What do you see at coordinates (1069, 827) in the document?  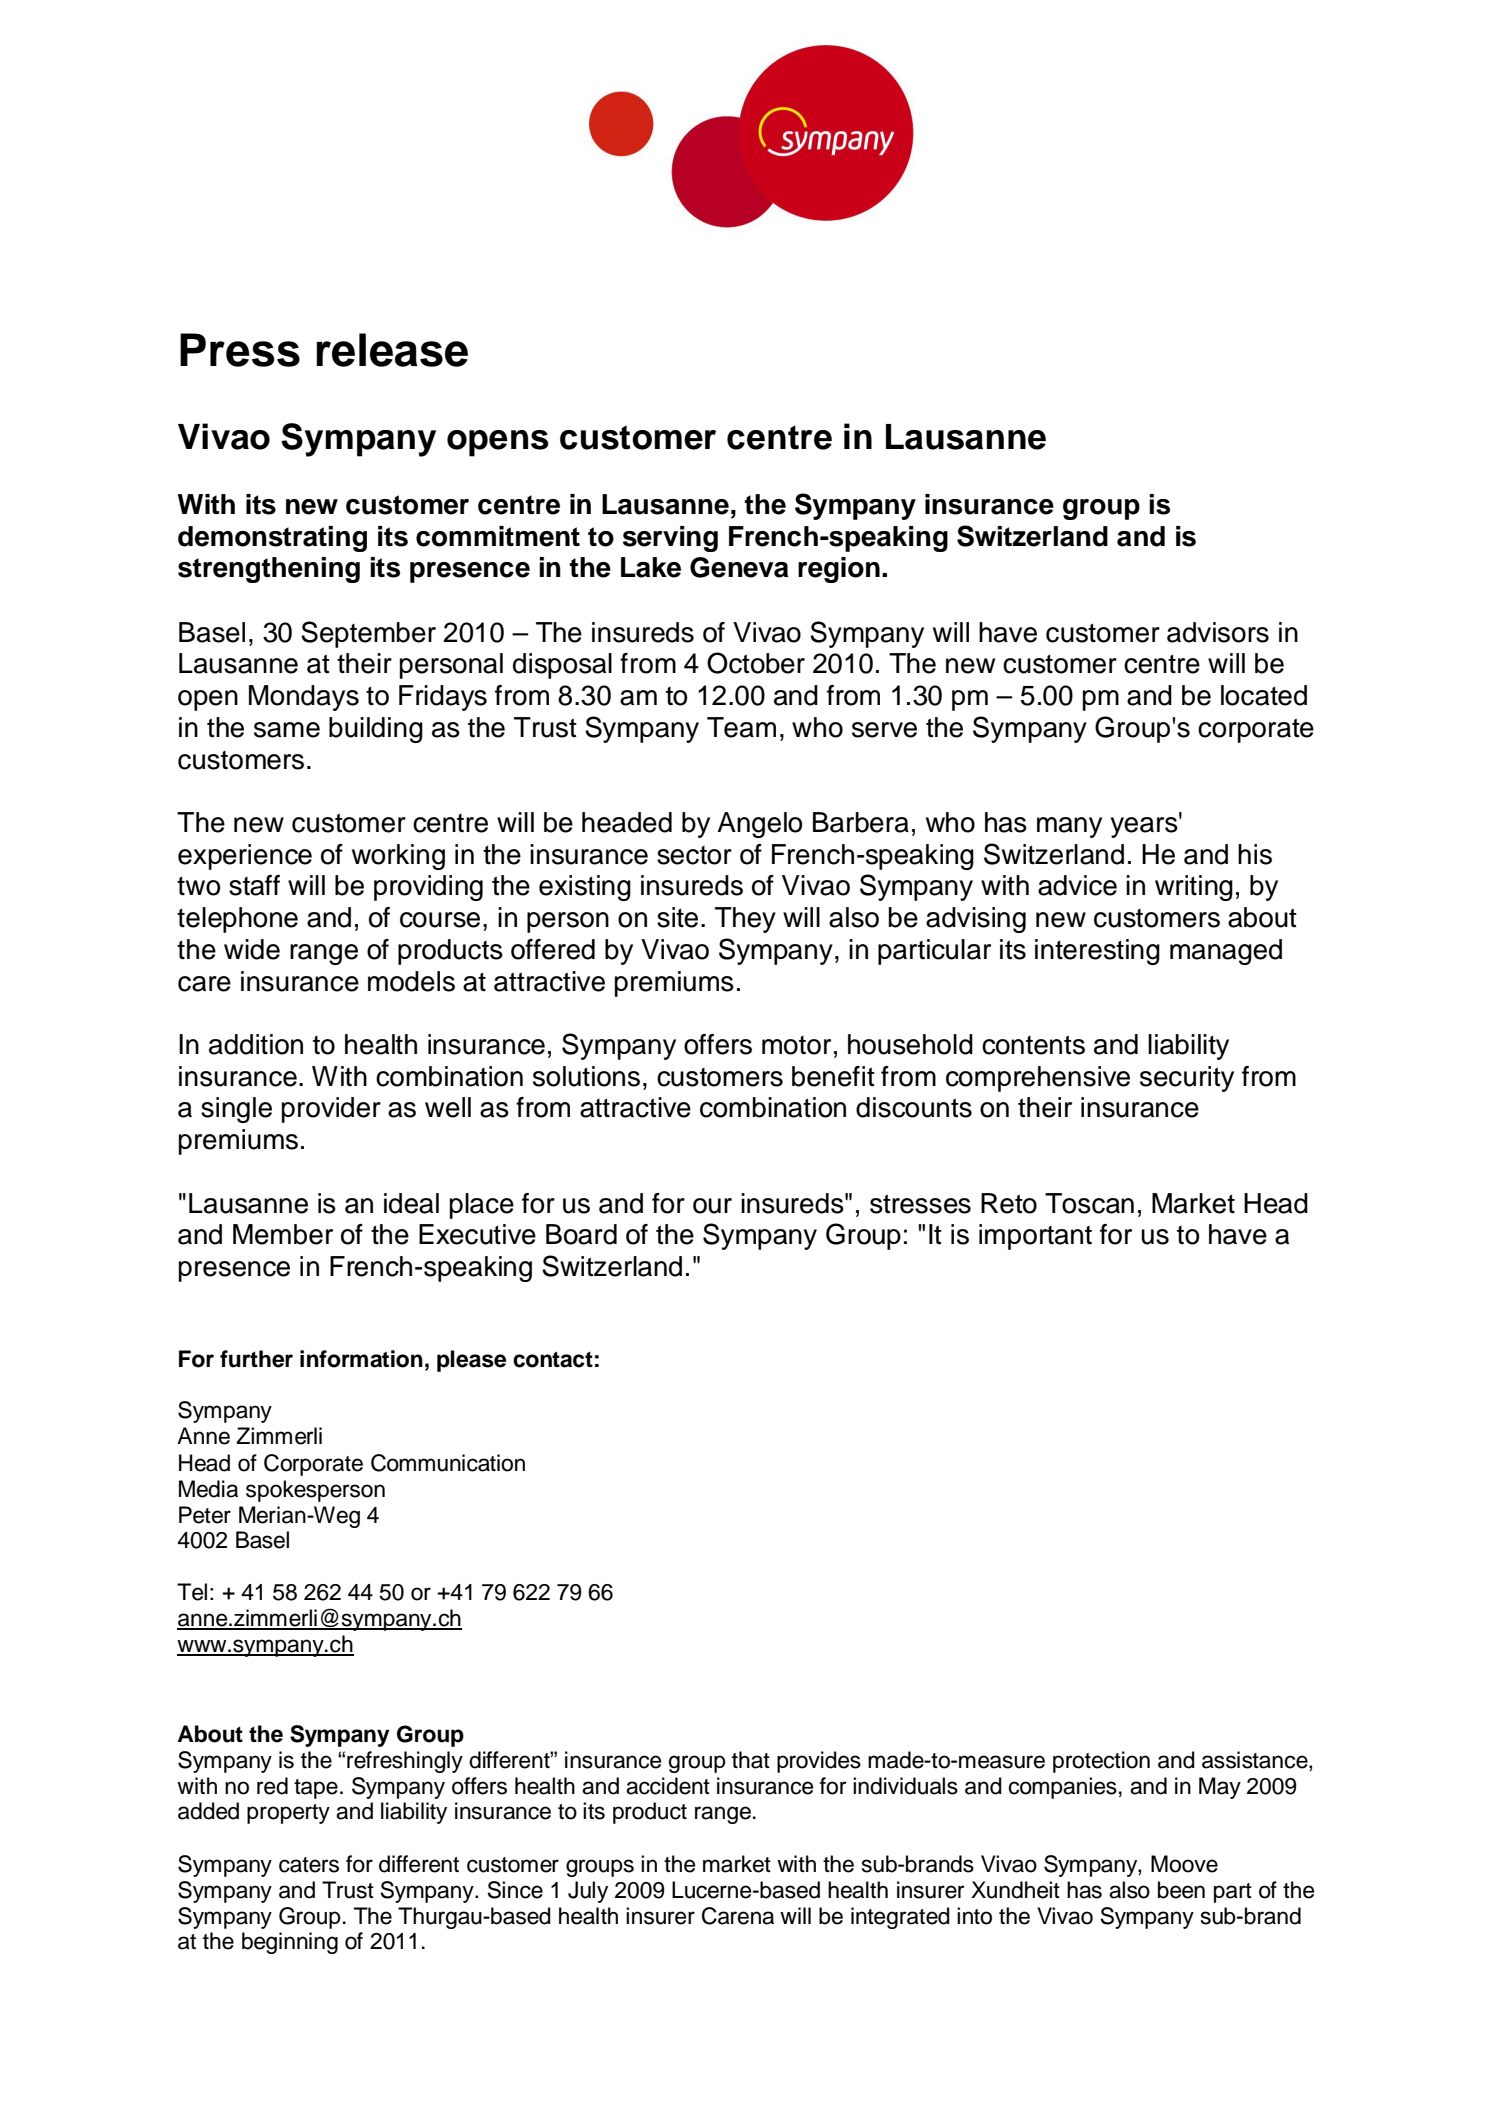 I see `many` at bounding box center [1069, 827].
